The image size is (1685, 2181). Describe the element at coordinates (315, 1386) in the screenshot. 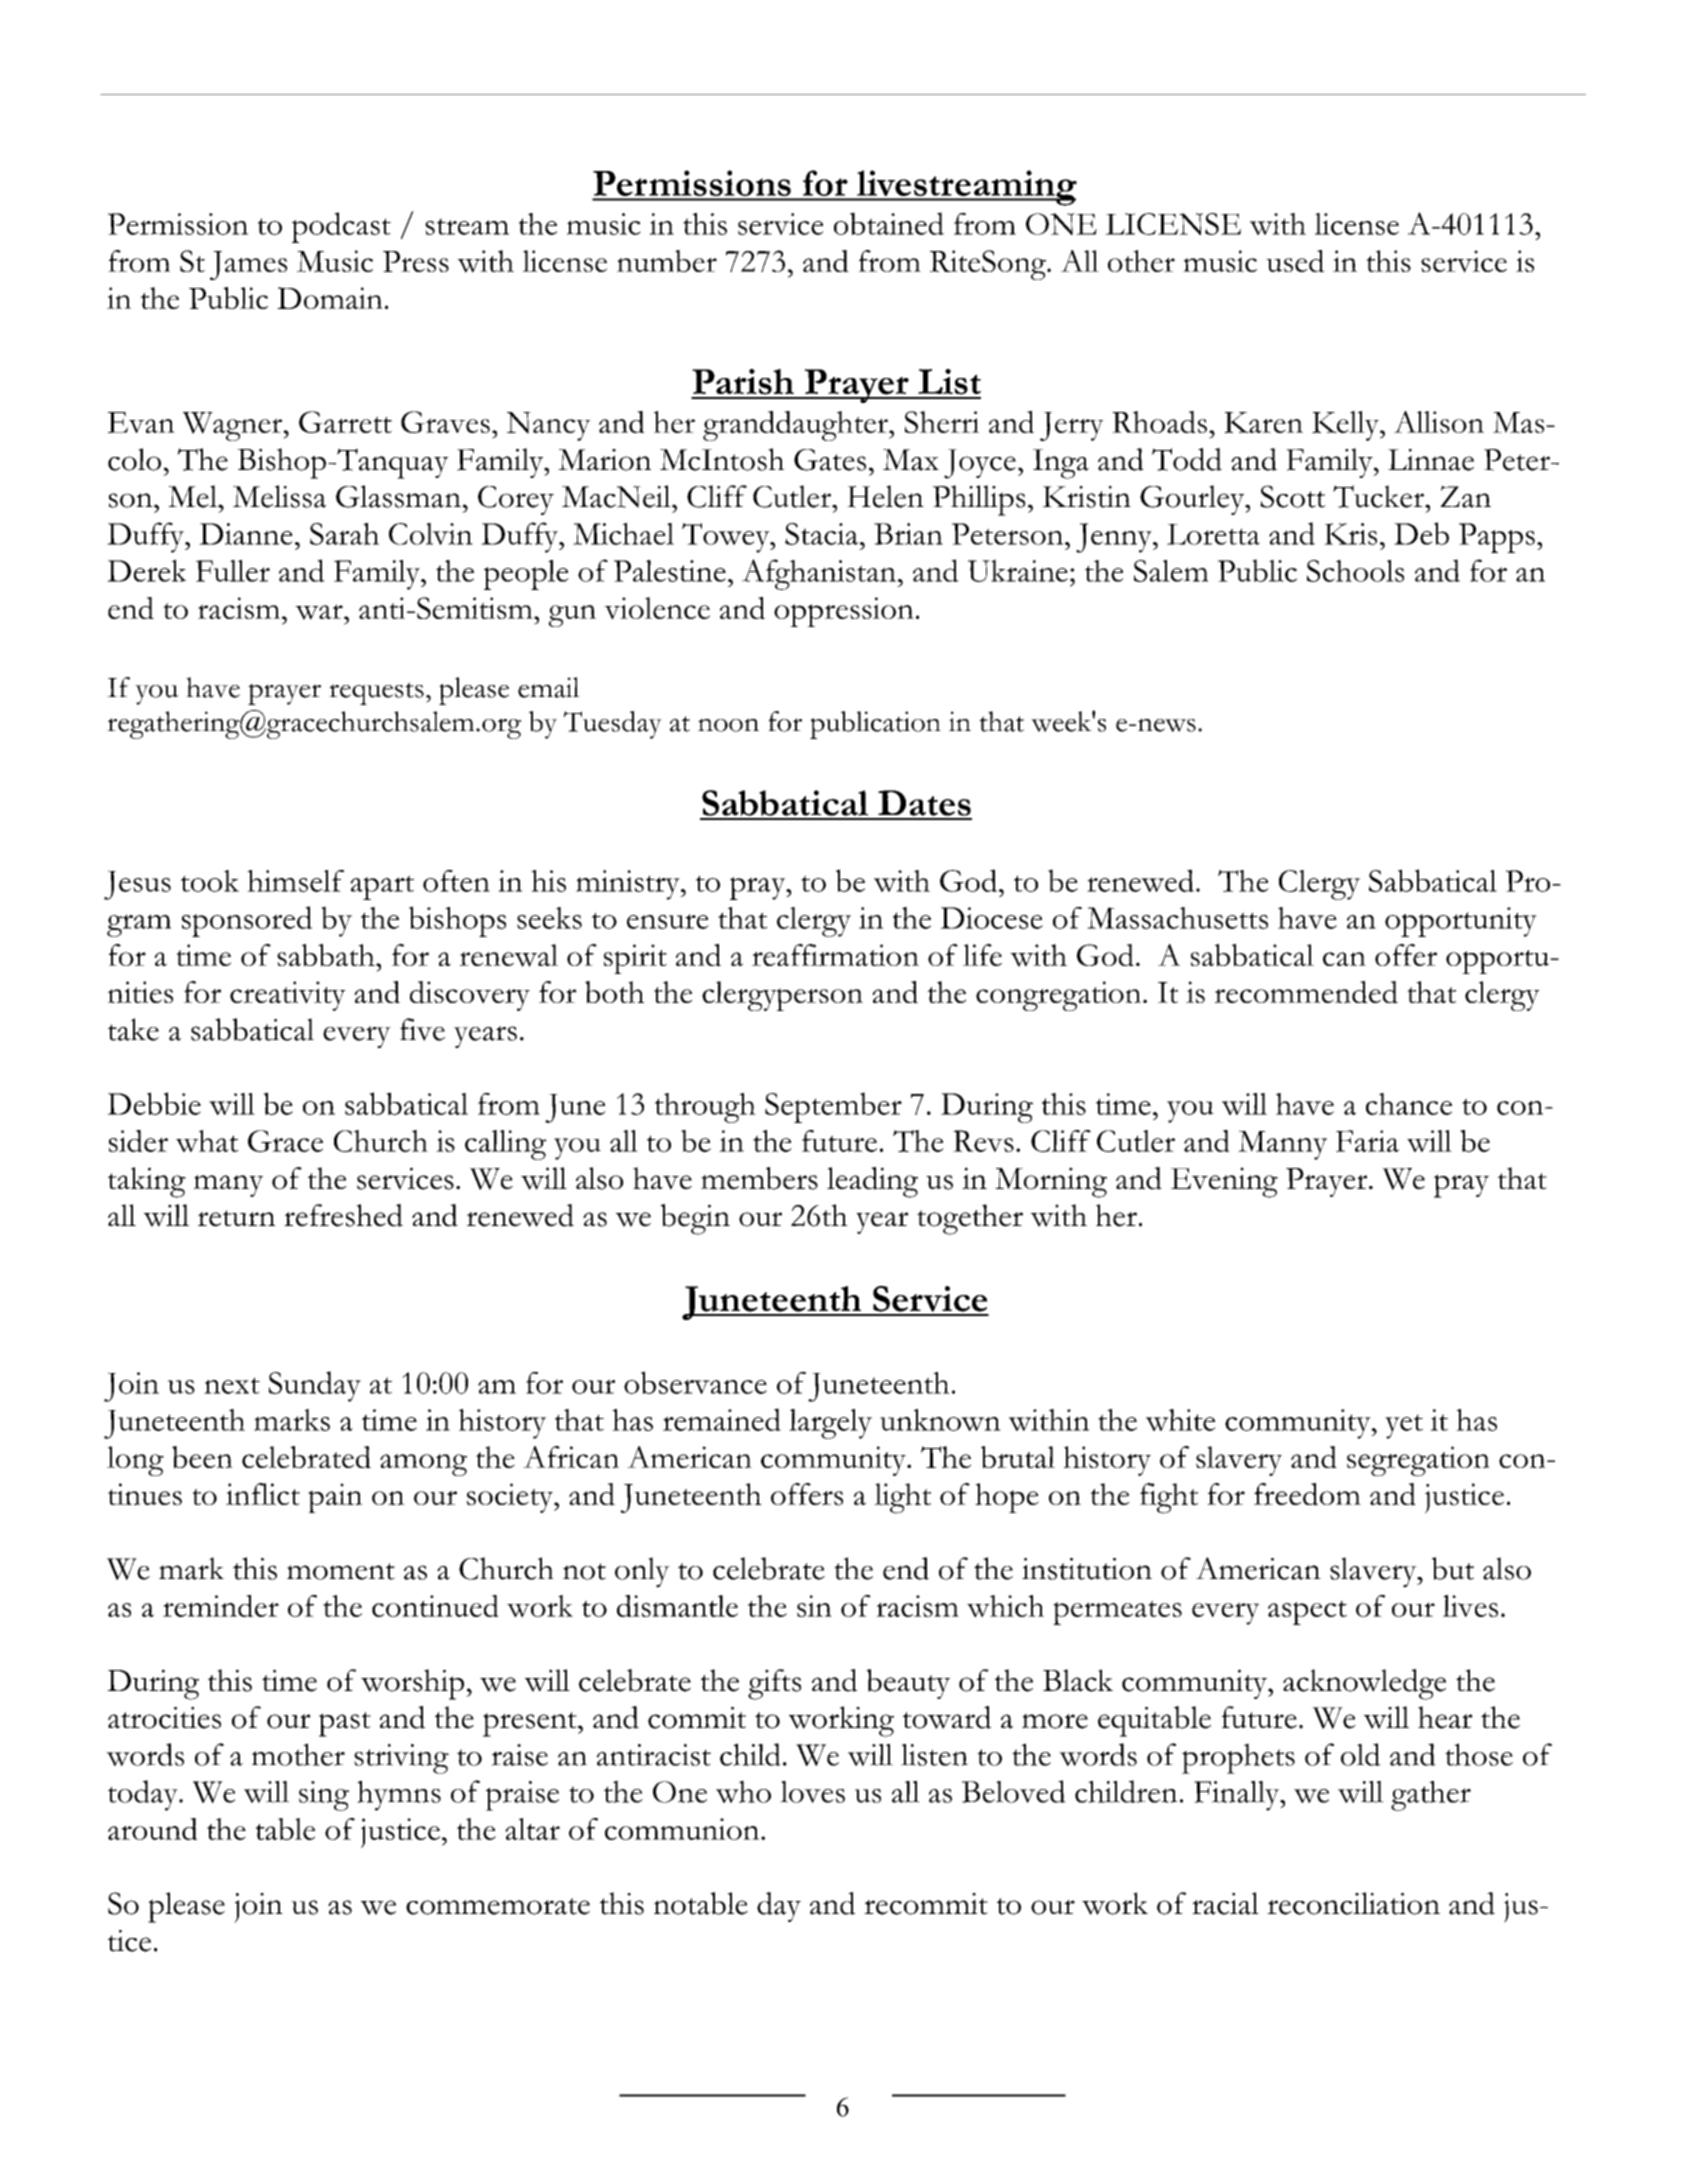

I see `Sunday` at that location.
